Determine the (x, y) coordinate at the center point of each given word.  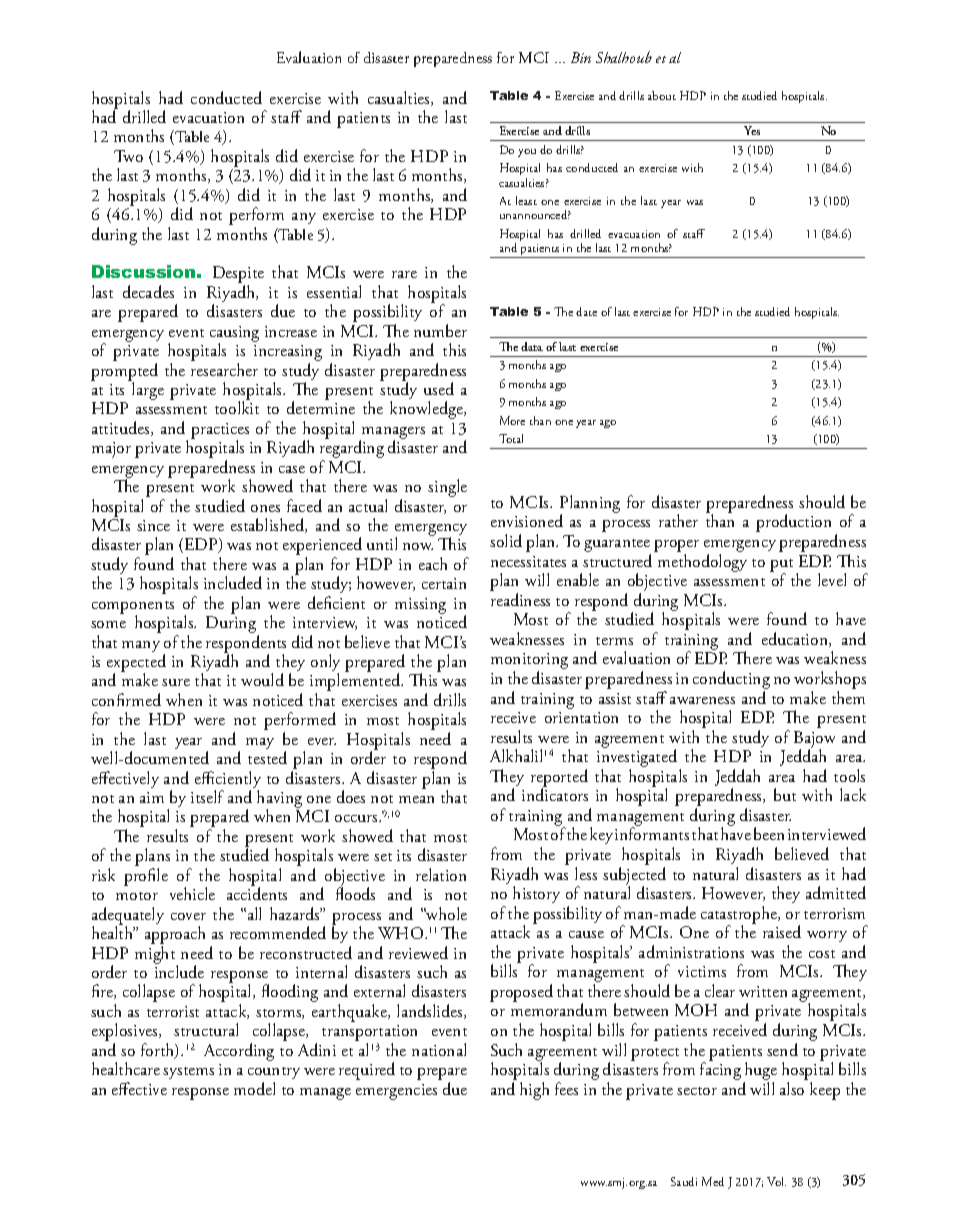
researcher (224, 369)
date (586, 311)
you (527, 153)
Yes (752, 130)
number (440, 330)
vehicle (192, 893)
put (781, 566)
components (133, 608)
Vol (776, 1181)
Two (128, 156)
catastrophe (740, 916)
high (534, 1091)
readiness (520, 599)
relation (441, 874)
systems (188, 1073)
